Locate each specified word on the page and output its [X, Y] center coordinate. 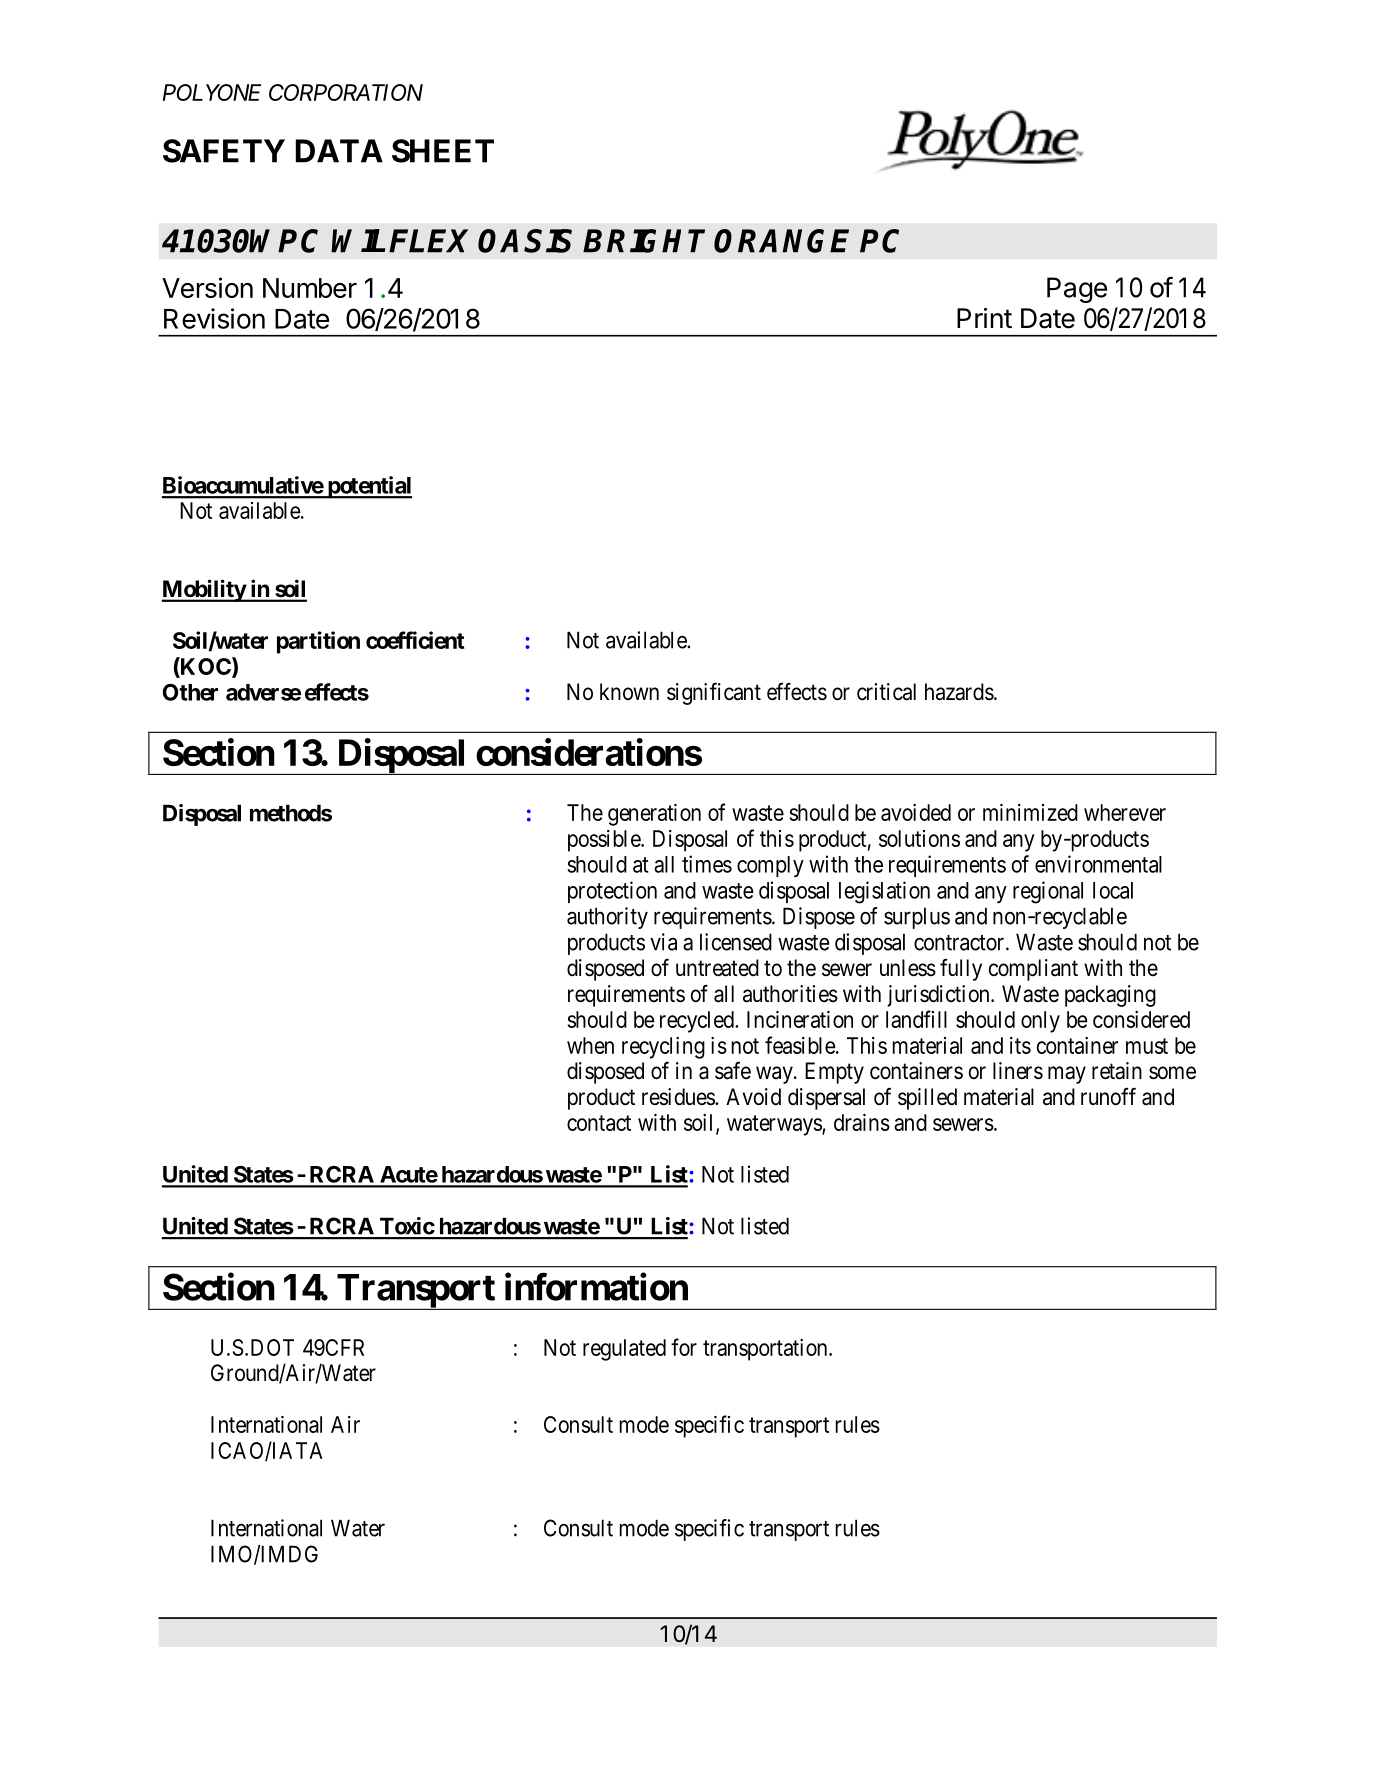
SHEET [443, 151]
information [596, 1287]
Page [1077, 290]
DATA [339, 151]
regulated [624, 1350]
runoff [1108, 1096]
